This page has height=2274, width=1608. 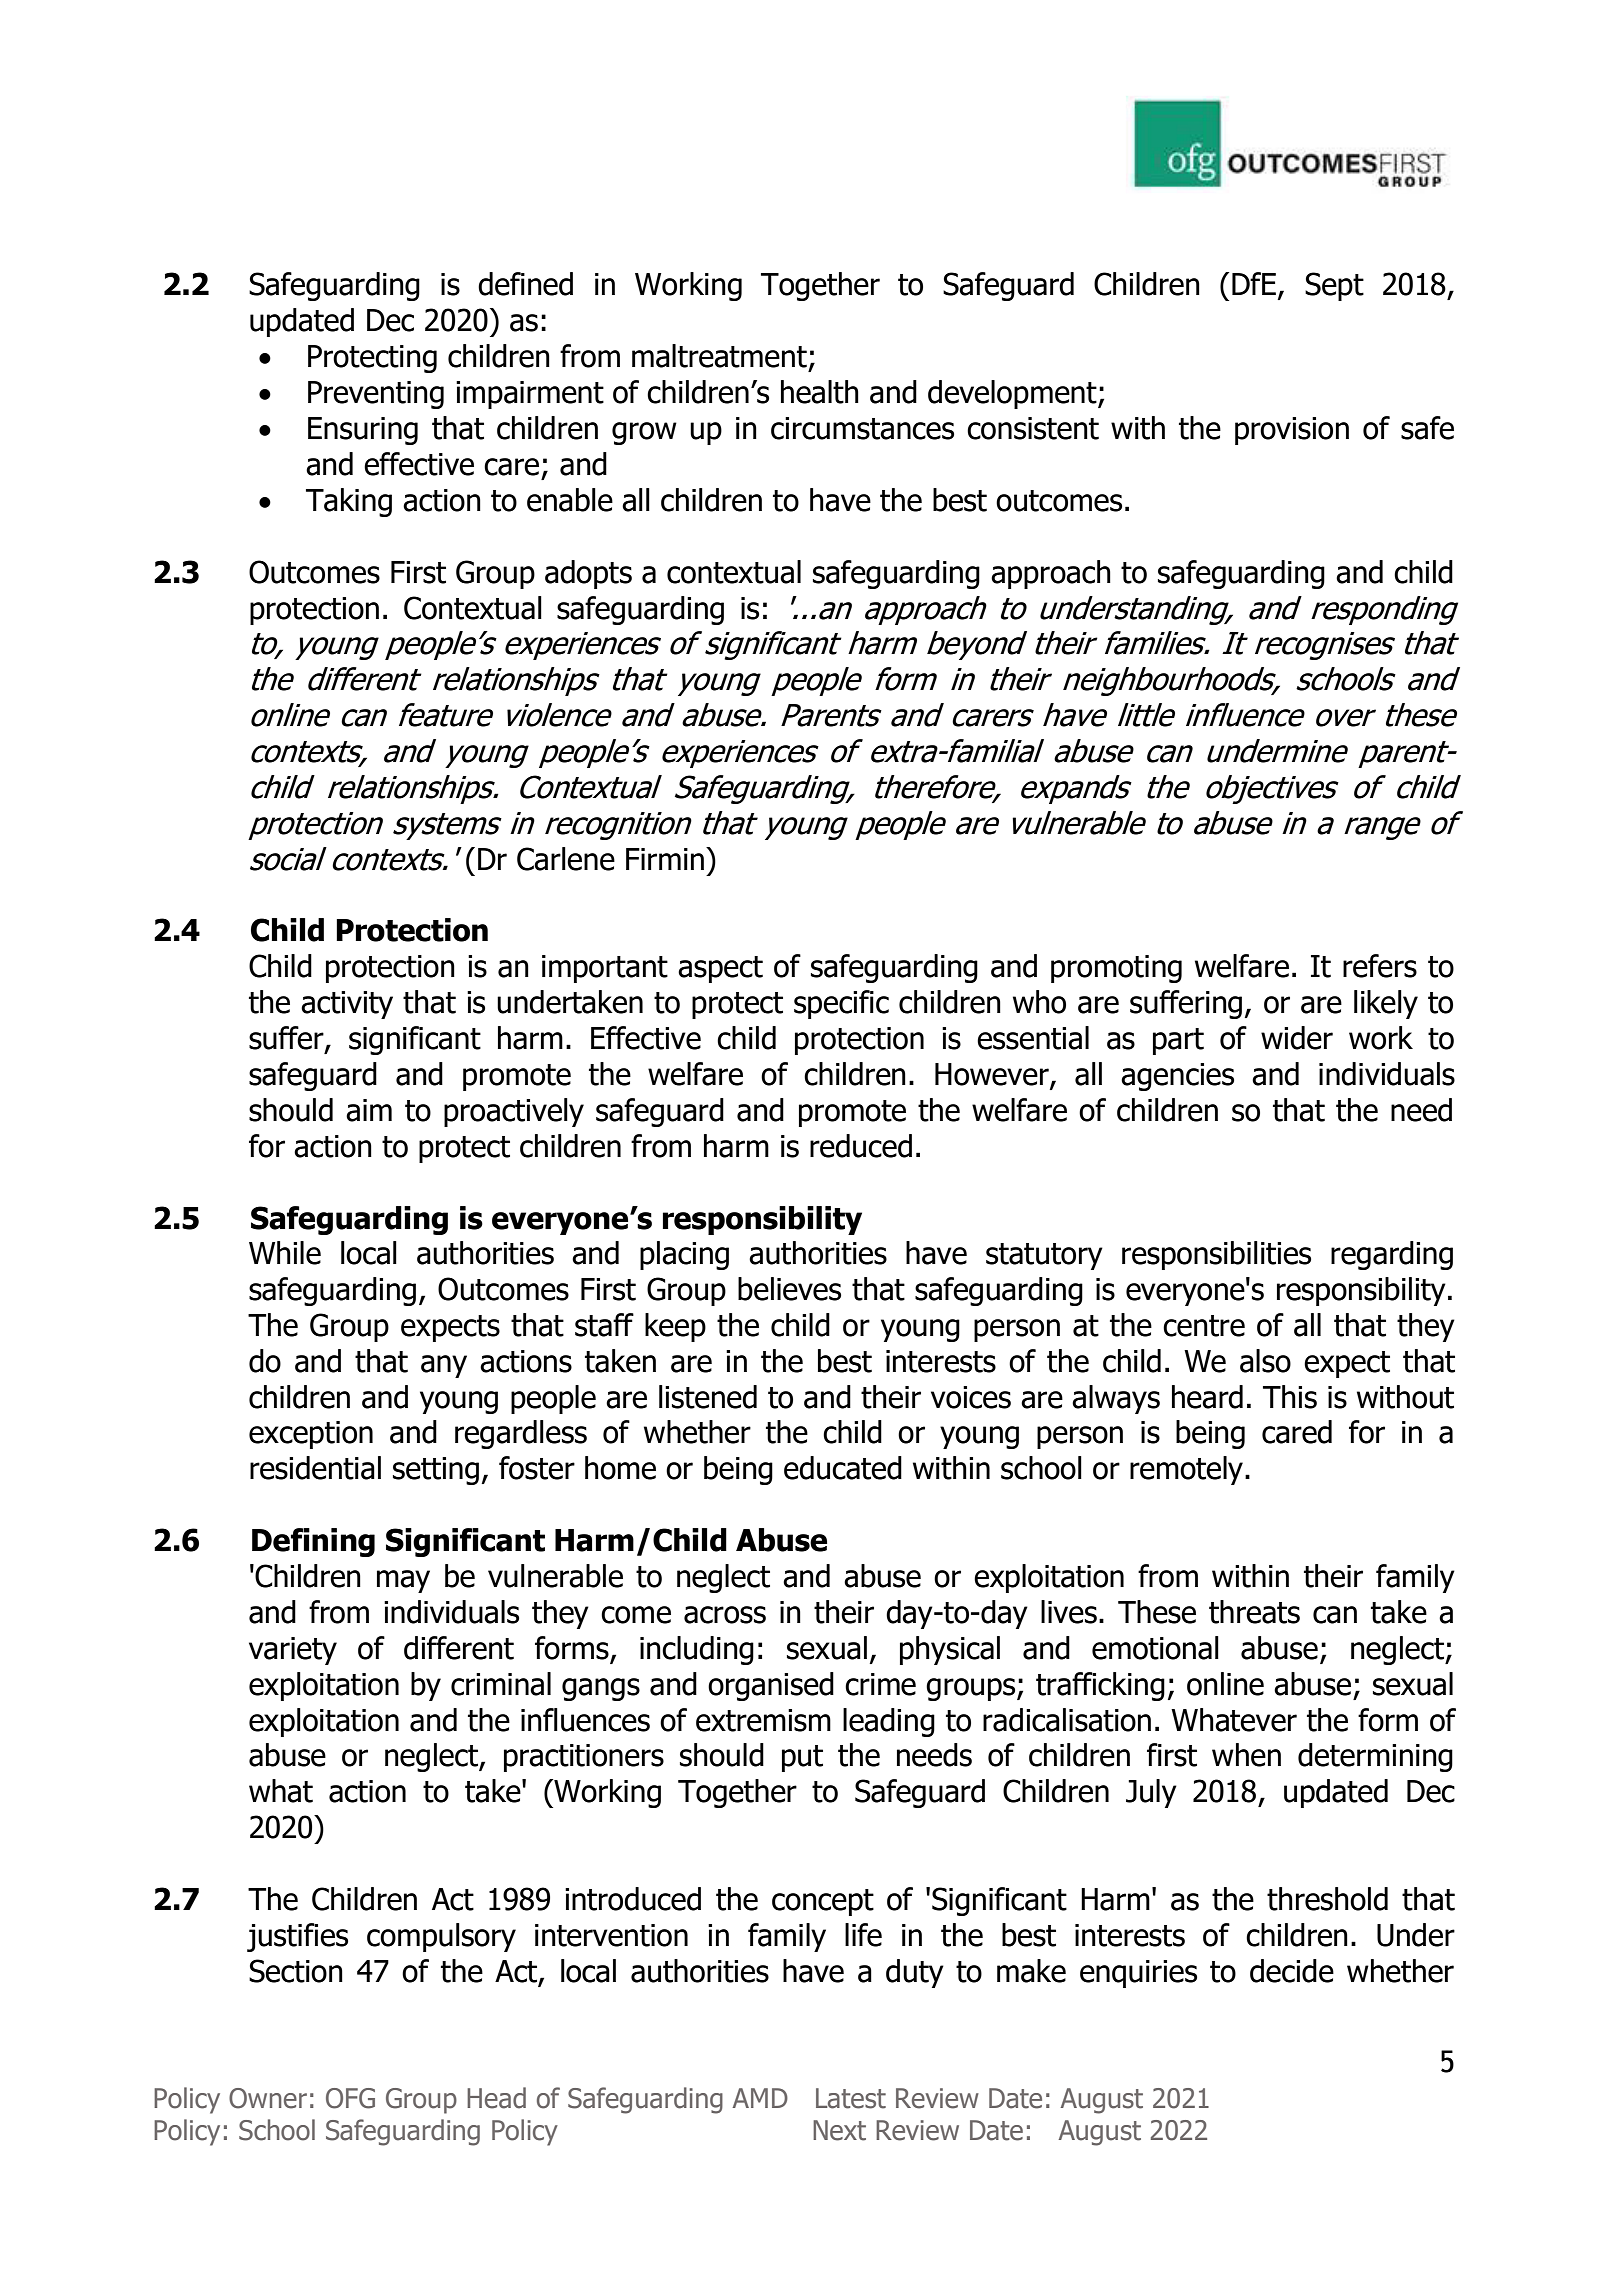 I want to click on health, so click(x=820, y=392).
